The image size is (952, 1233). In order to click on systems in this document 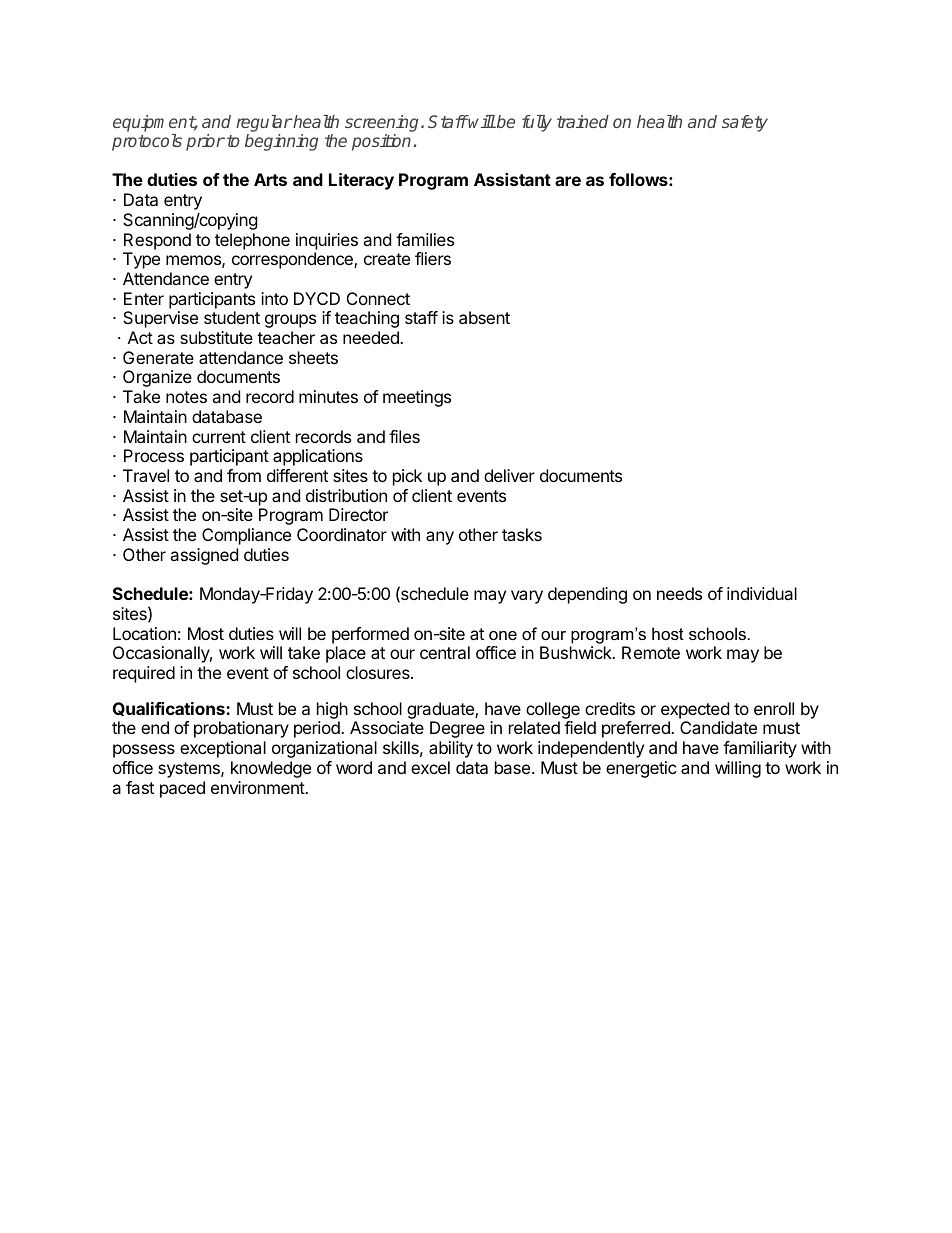, I will do `click(190, 770)`.
